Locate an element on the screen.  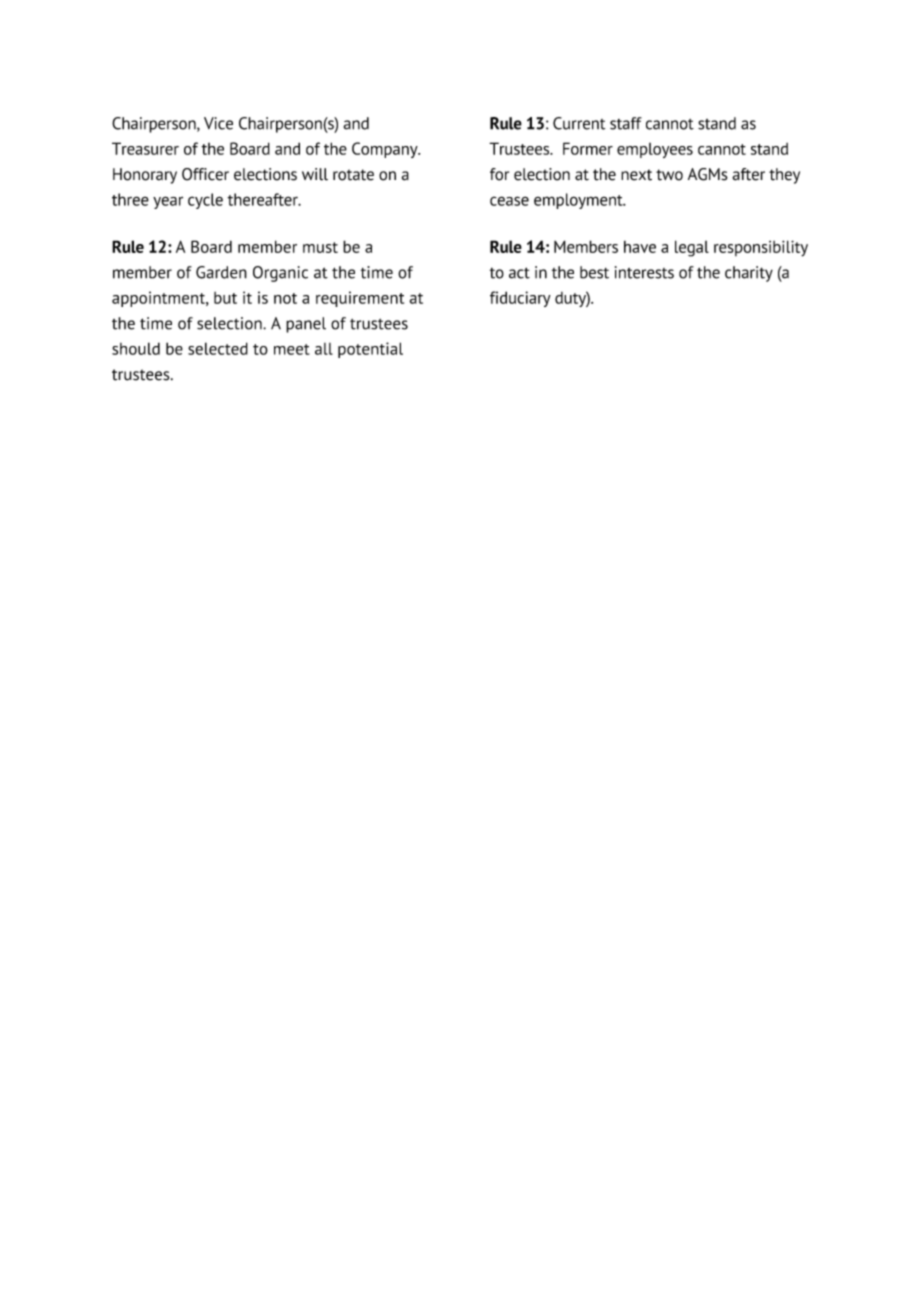
Vice is located at coordinates (218, 123).
